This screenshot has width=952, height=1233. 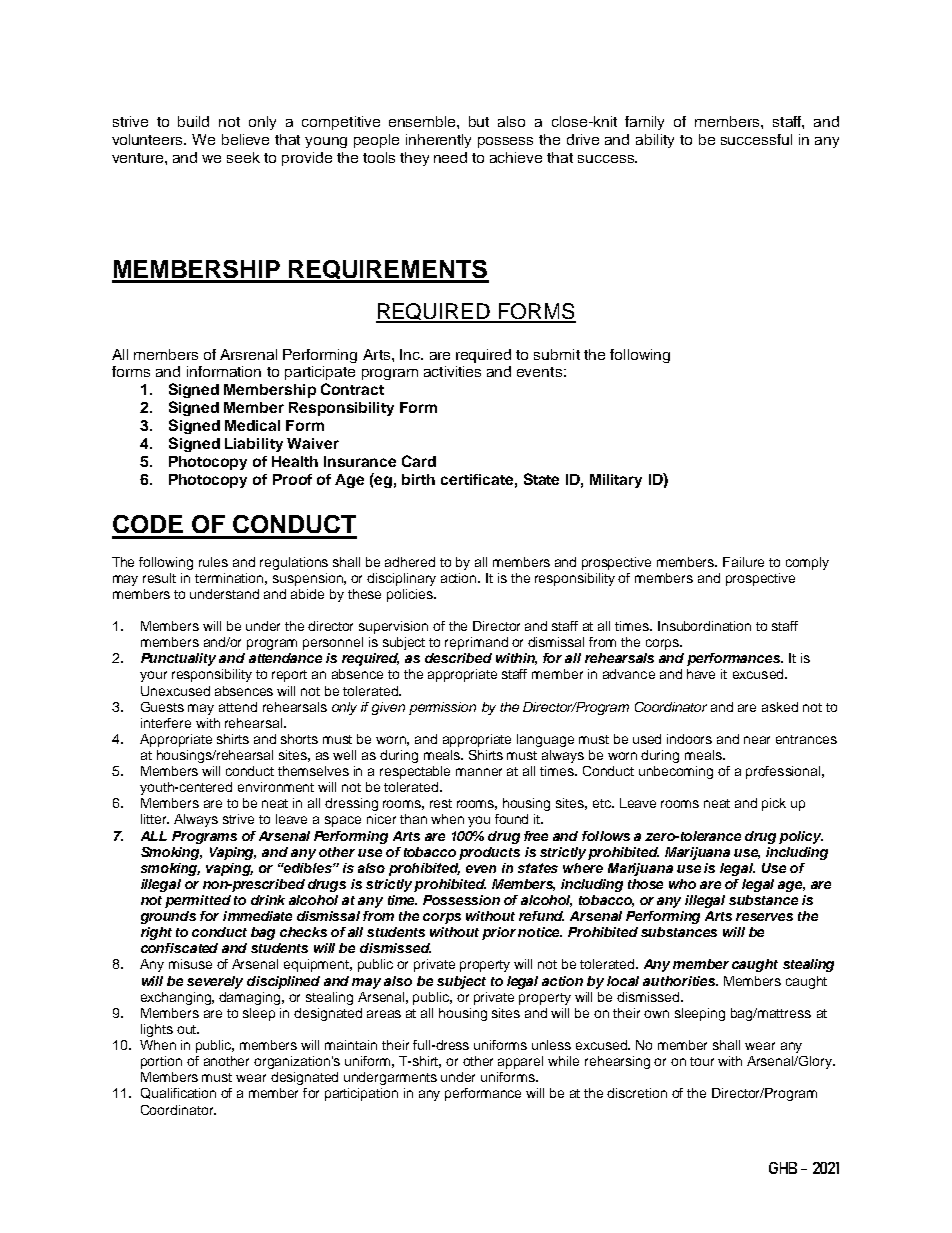 I want to click on family, so click(x=644, y=123).
